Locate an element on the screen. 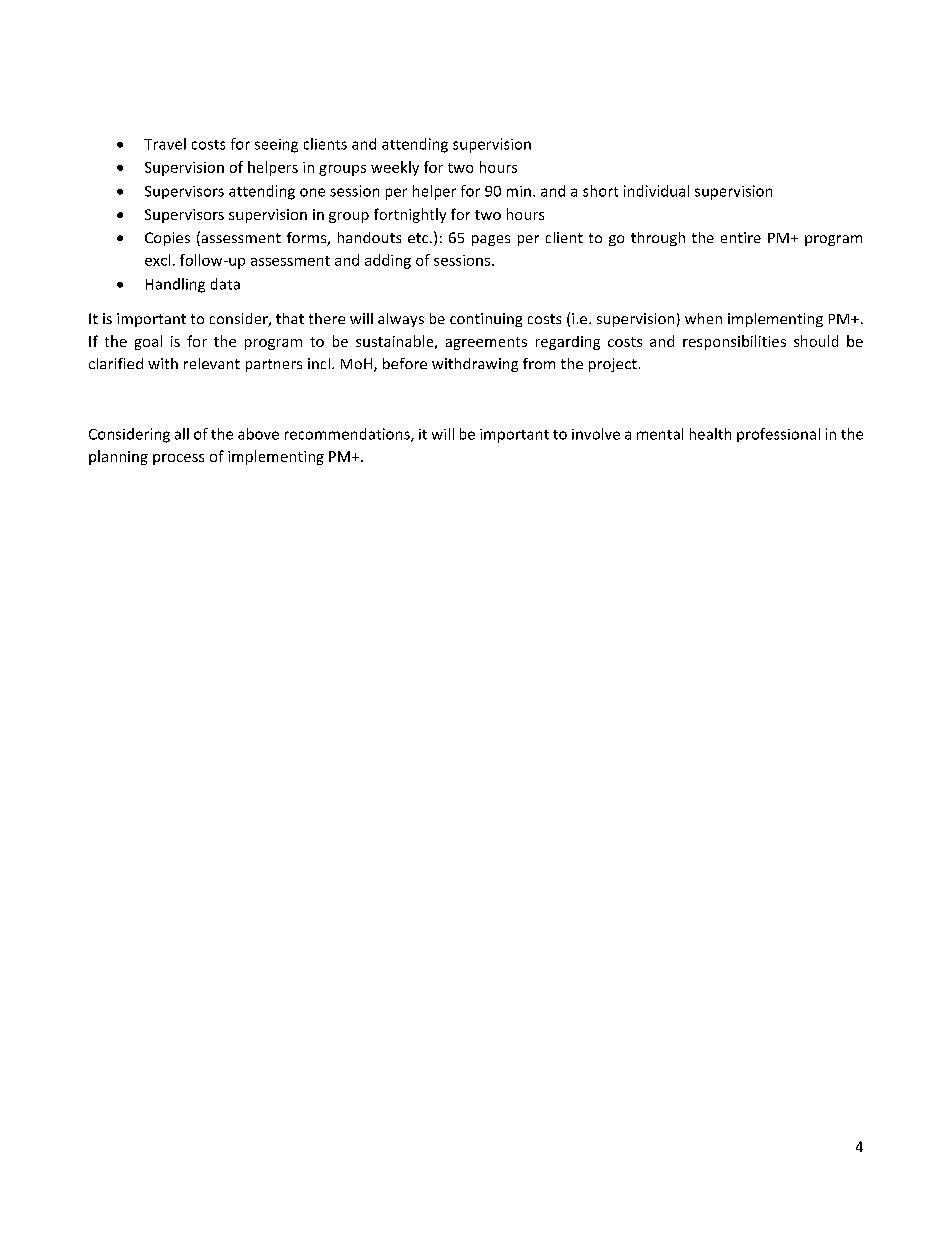 The image size is (952, 1233). project is located at coordinates (613, 365).
